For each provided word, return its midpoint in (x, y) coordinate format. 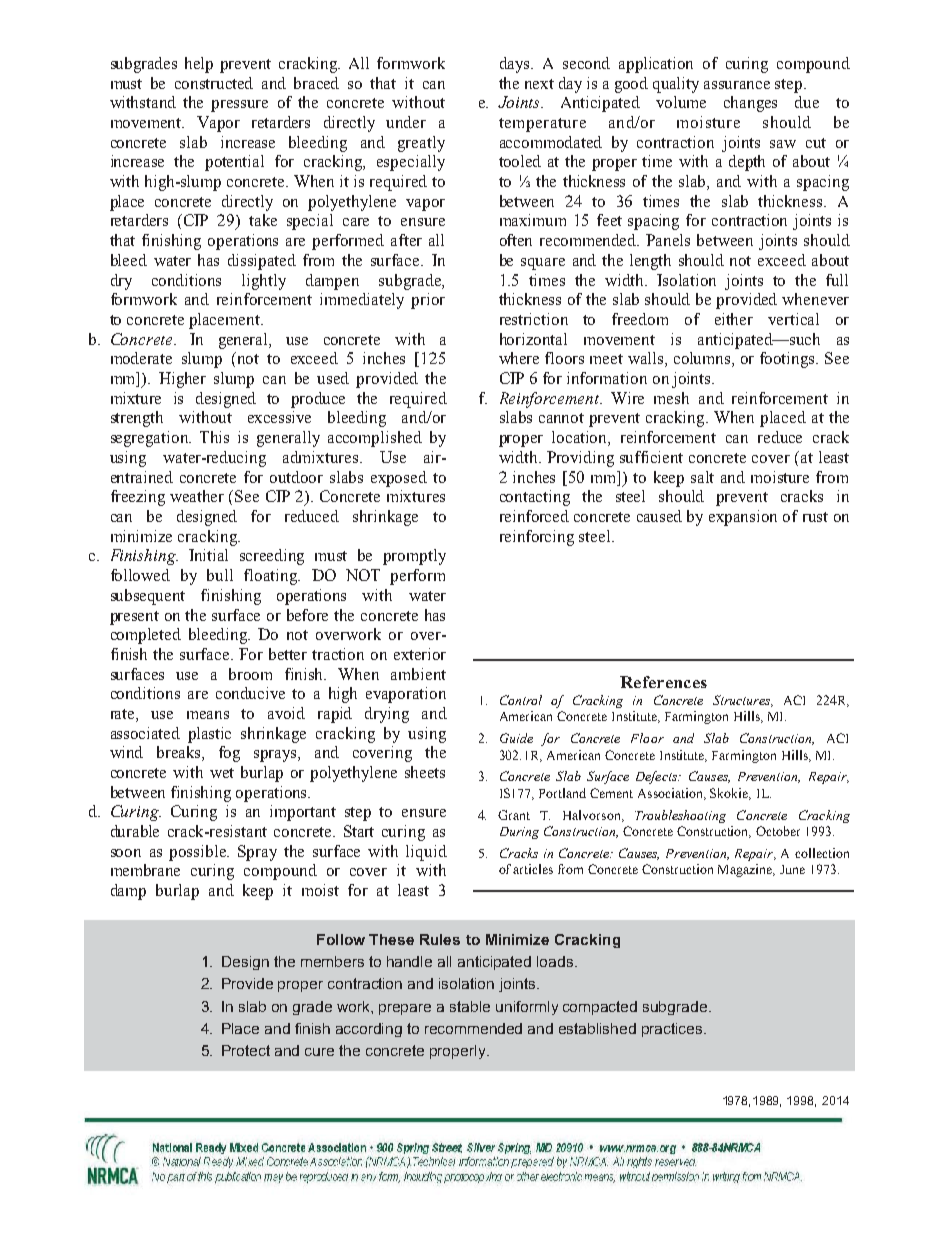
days (516, 65)
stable (470, 1006)
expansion (743, 518)
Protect (246, 1050)
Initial (208, 555)
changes (750, 104)
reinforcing (537, 538)
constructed (214, 83)
